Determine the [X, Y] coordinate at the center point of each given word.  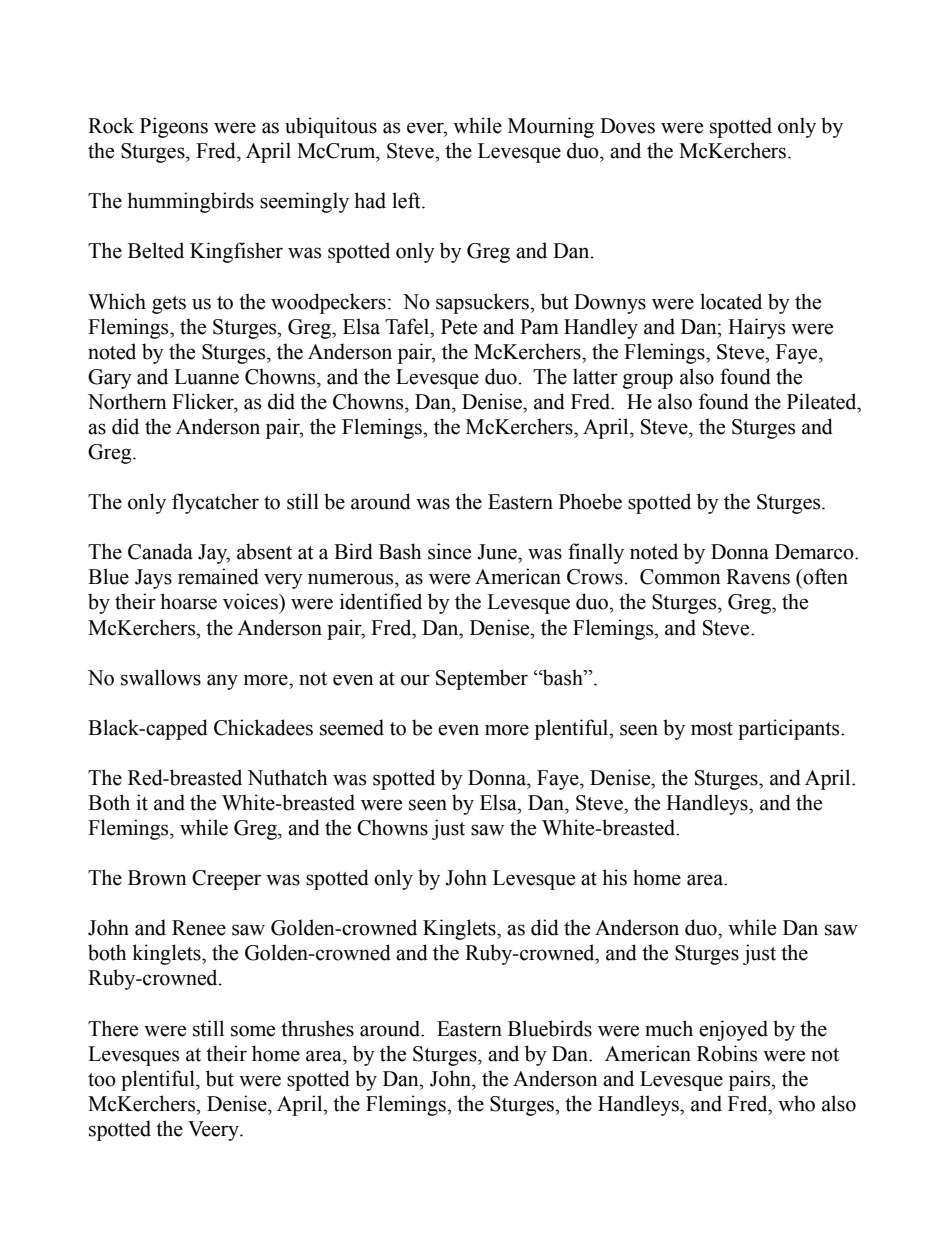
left [407, 200]
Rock [111, 125]
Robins [727, 1053]
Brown [157, 878]
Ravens [758, 577]
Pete [459, 327]
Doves [627, 126]
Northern [127, 401]
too [102, 1080]
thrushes [317, 1028]
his [614, 877]
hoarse [188, 601]
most [712, 729]
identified [381, 601]
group [648, 381]
